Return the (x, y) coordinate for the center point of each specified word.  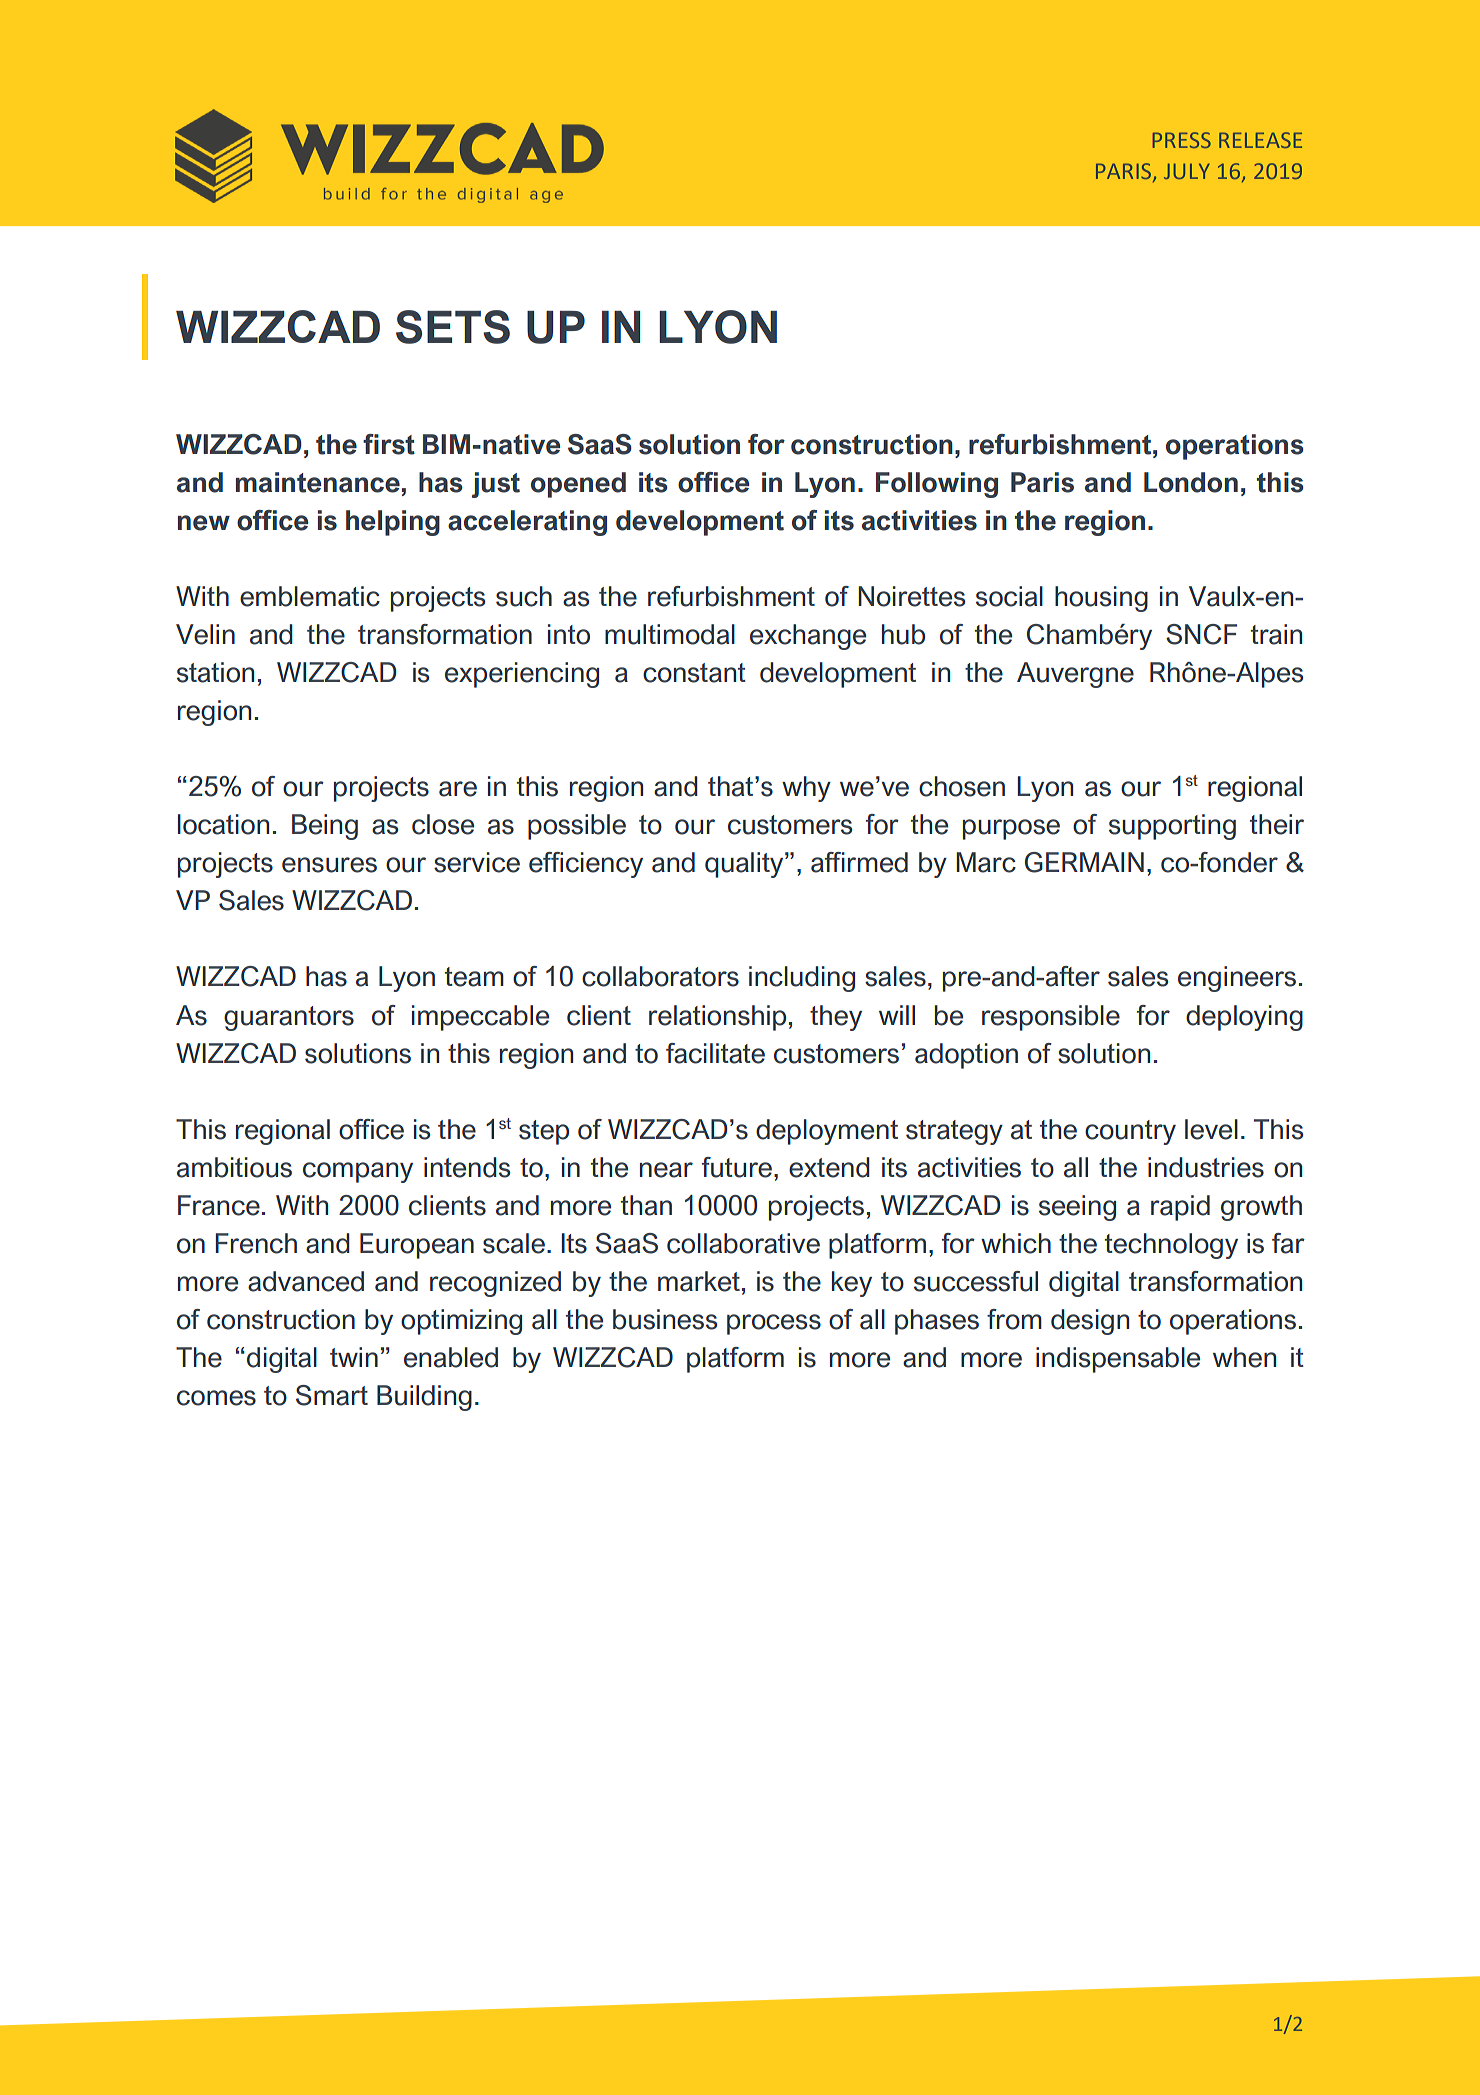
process (774, 1324)
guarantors (289, 1018)
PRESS (1182, 140)
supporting (1172, 827)
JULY (1187, 171)
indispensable (1118, 1360)
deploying (1244, 1018)
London (1191, 482)
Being (325, 827)
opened (578, 485)
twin (354, 1357)
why (806, 789)
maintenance (318, 482)
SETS (453, 327)
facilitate (715, 1053)
